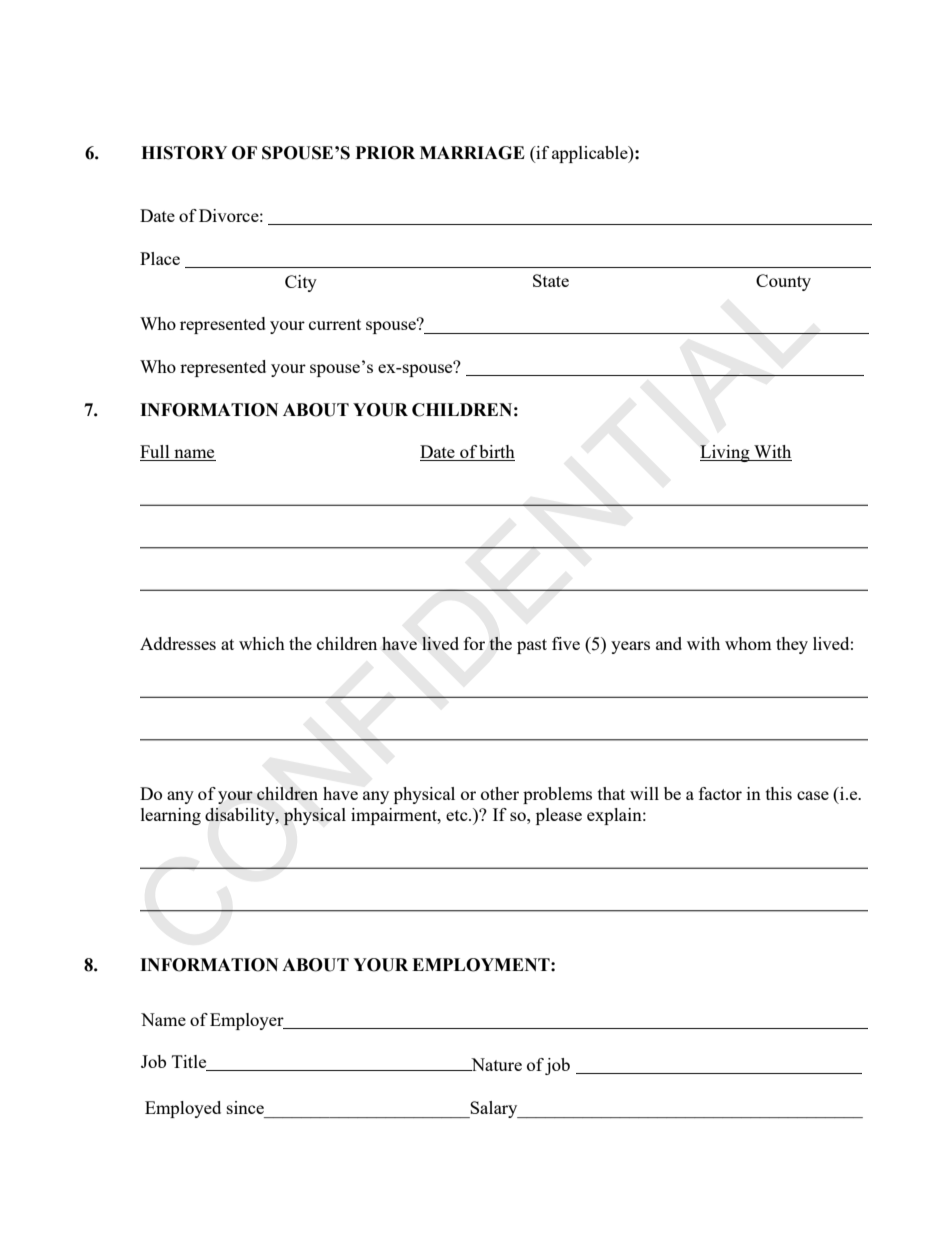  Describe the element at coordinates (726, 453) in the page. I see `Living` at that location.
